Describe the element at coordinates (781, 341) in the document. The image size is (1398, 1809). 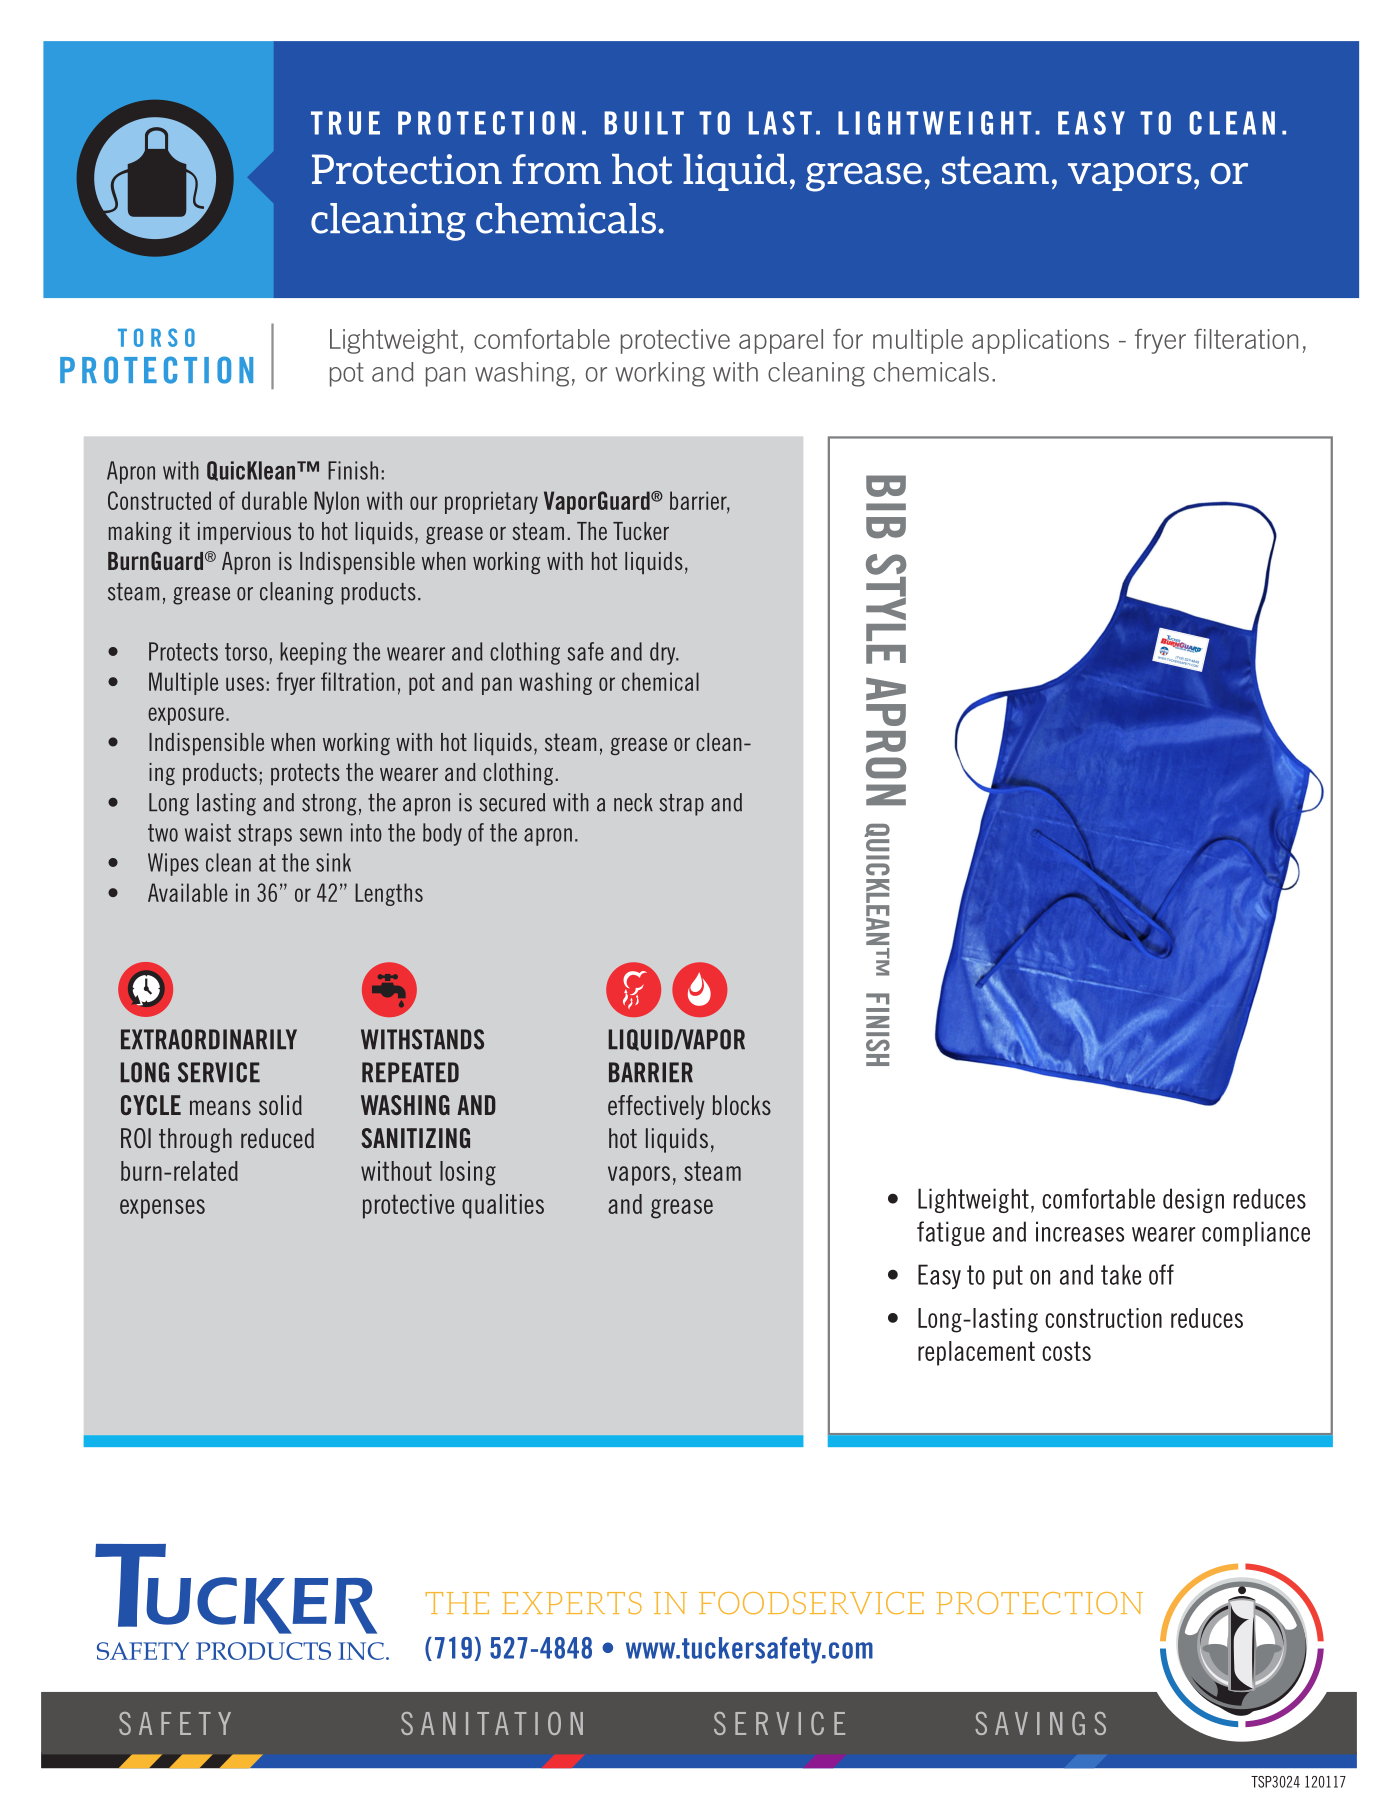
I see `apparel` at that location.
